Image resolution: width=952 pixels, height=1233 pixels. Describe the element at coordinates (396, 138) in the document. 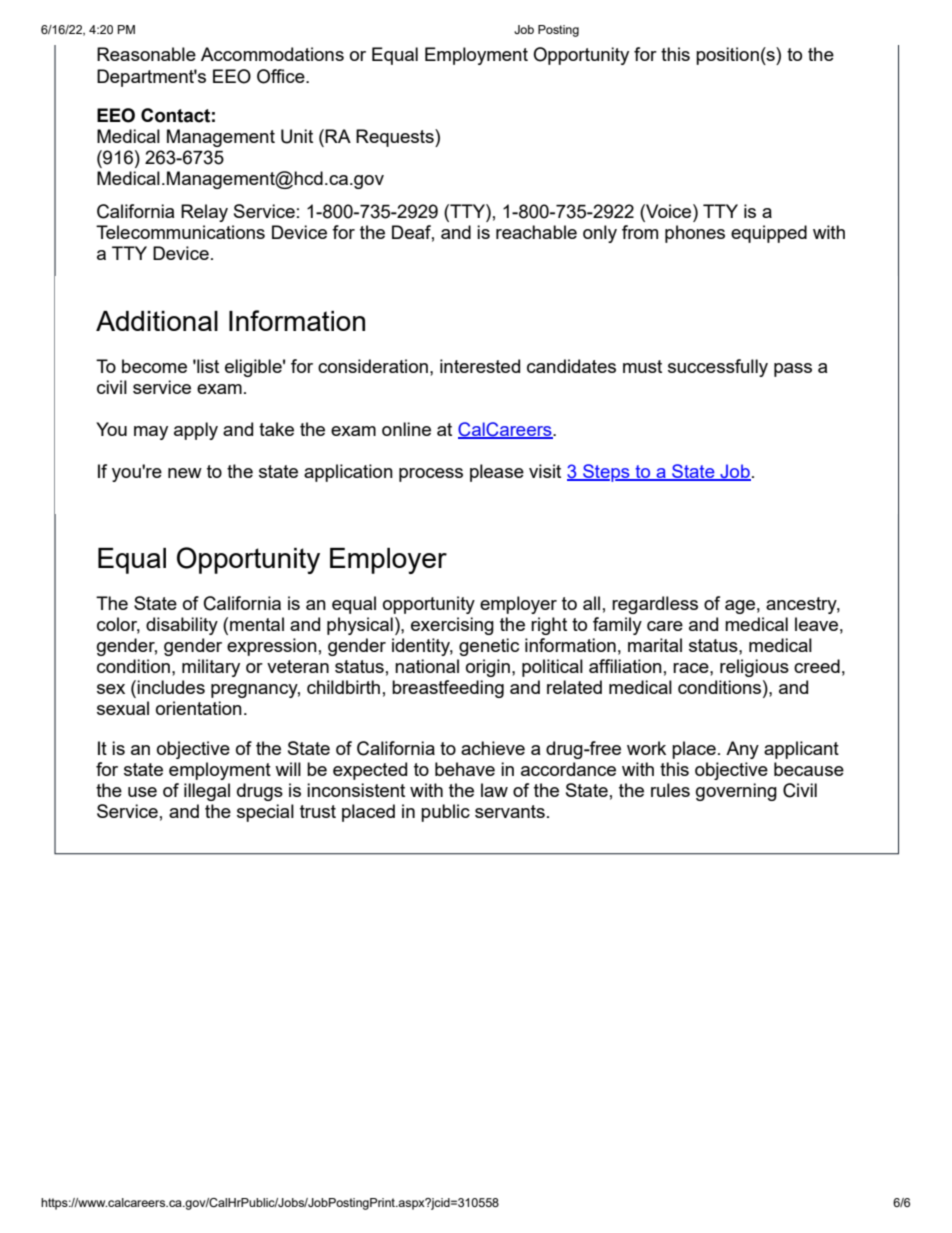

I see `Requests` at that location.
